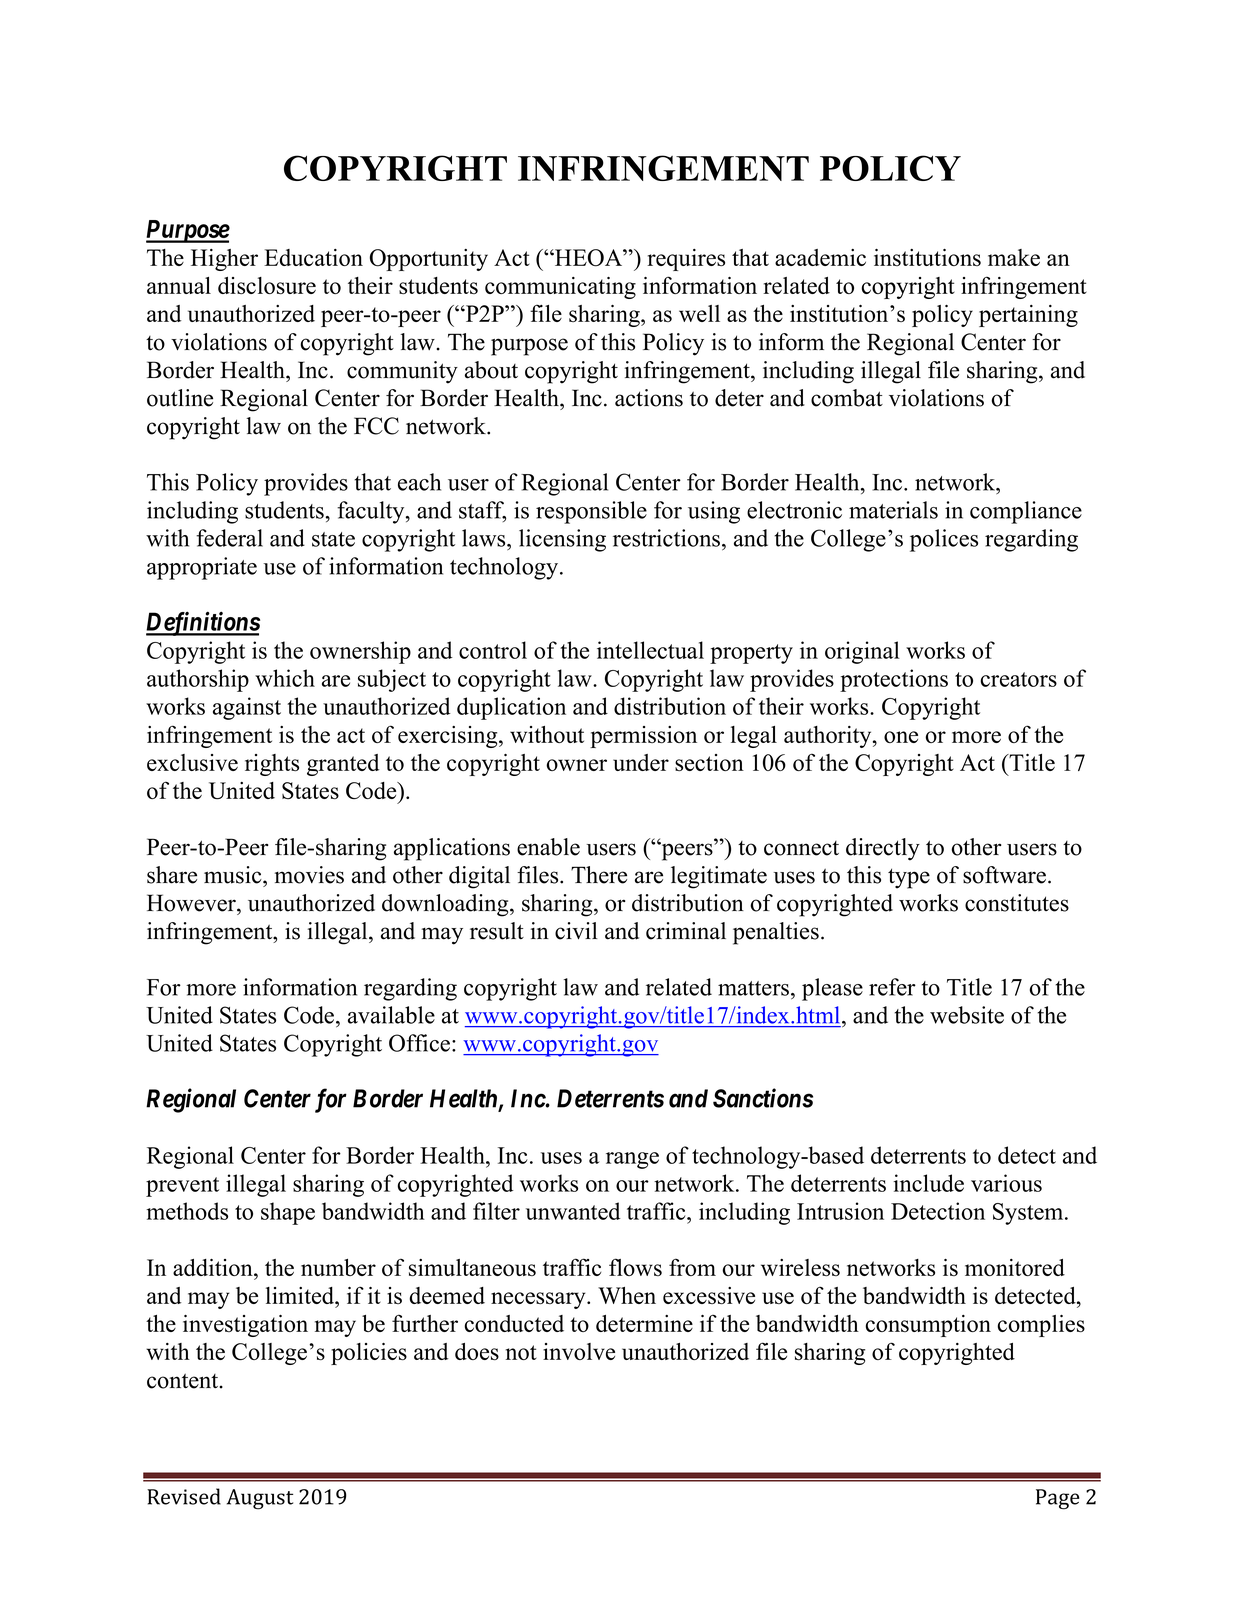  I want to click on disclosure, so click(267, 285).
